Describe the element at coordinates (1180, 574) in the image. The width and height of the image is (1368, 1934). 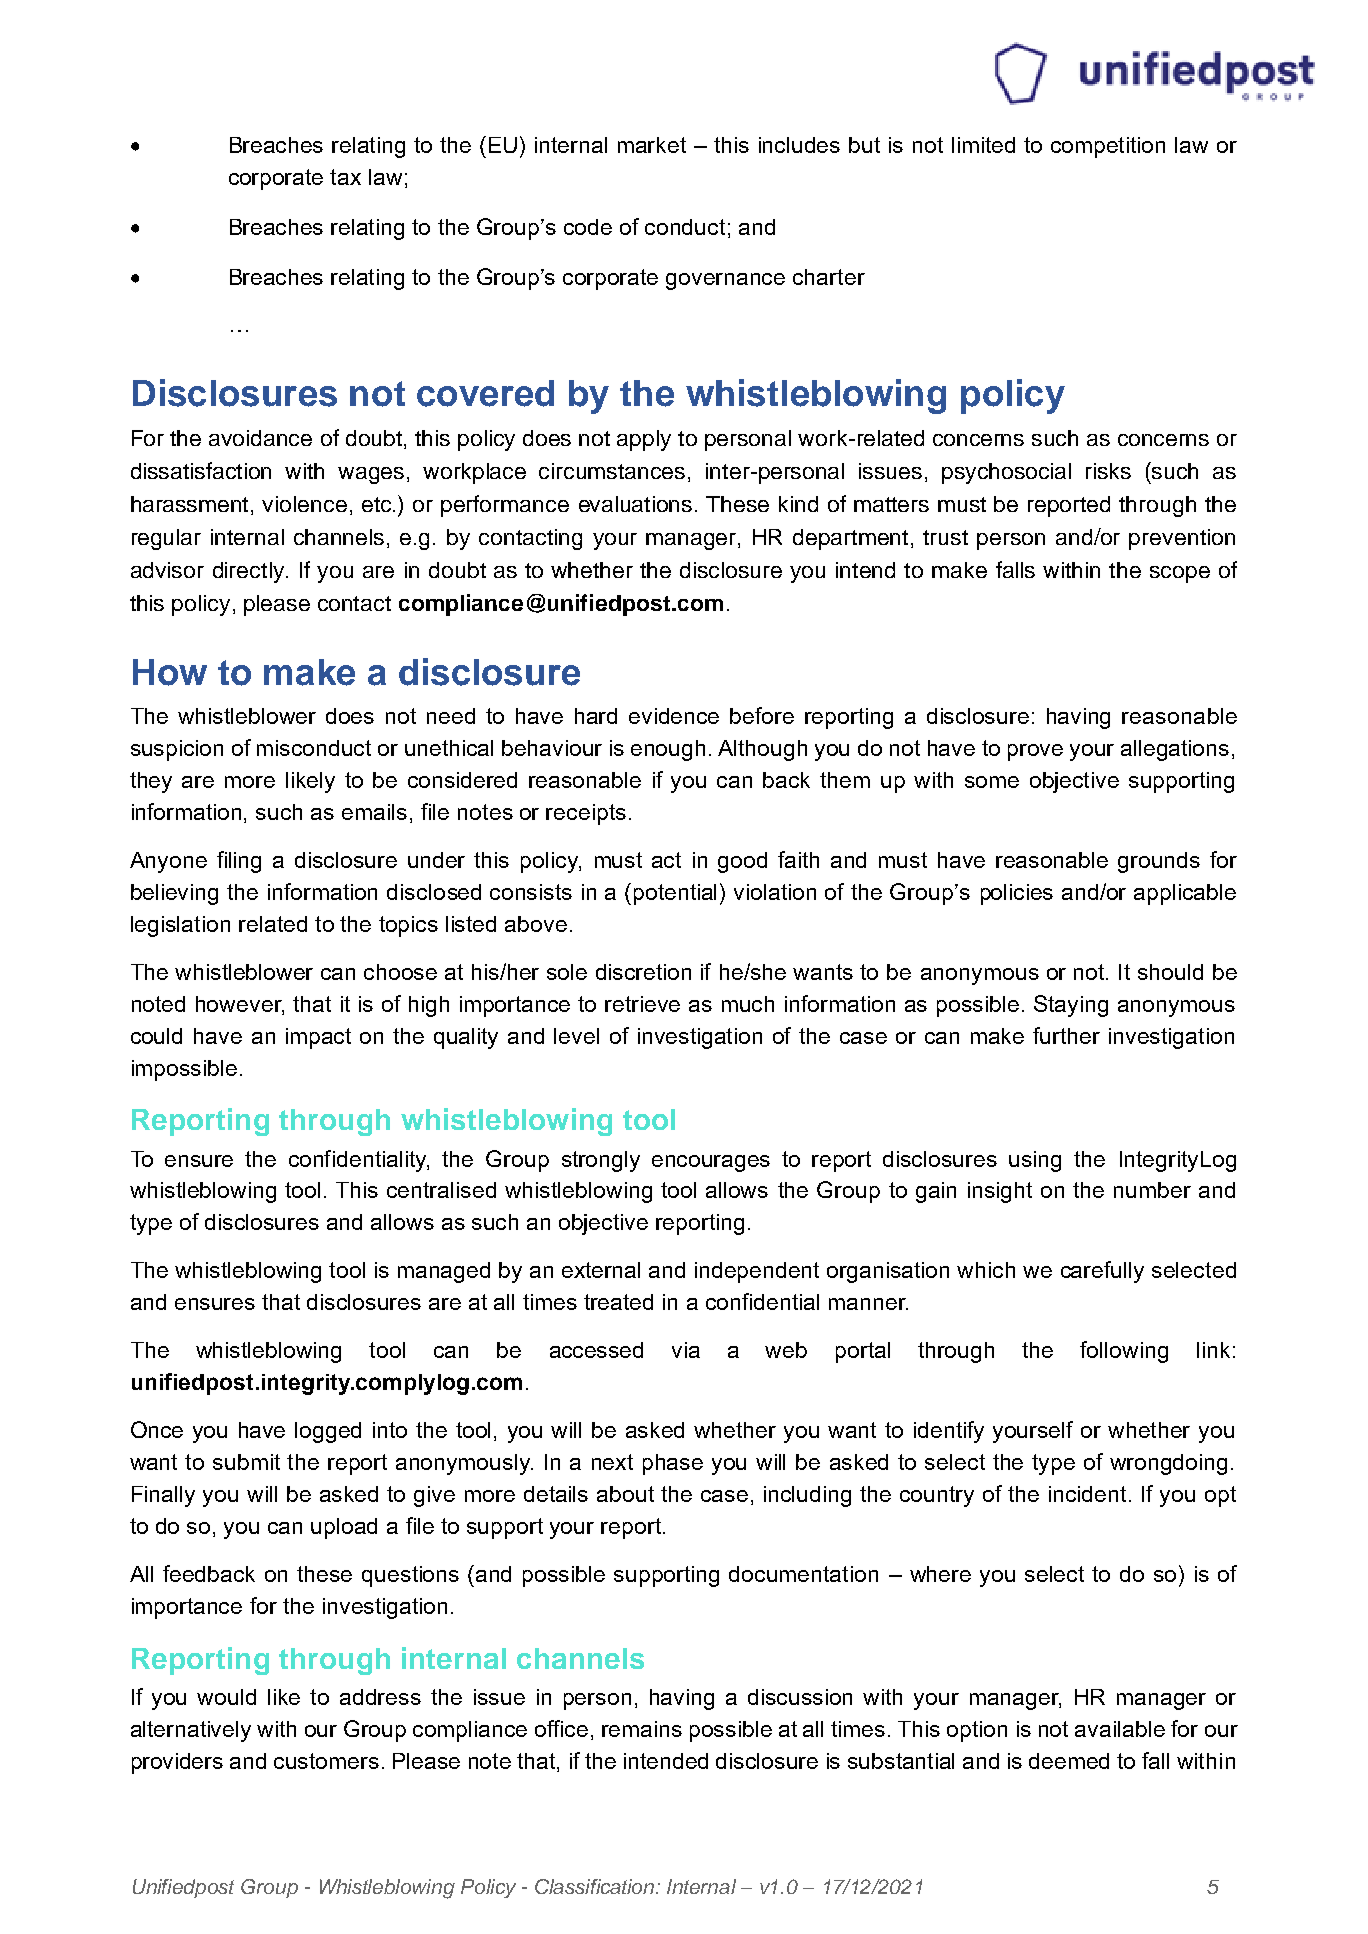
I see `scope` at that location.
